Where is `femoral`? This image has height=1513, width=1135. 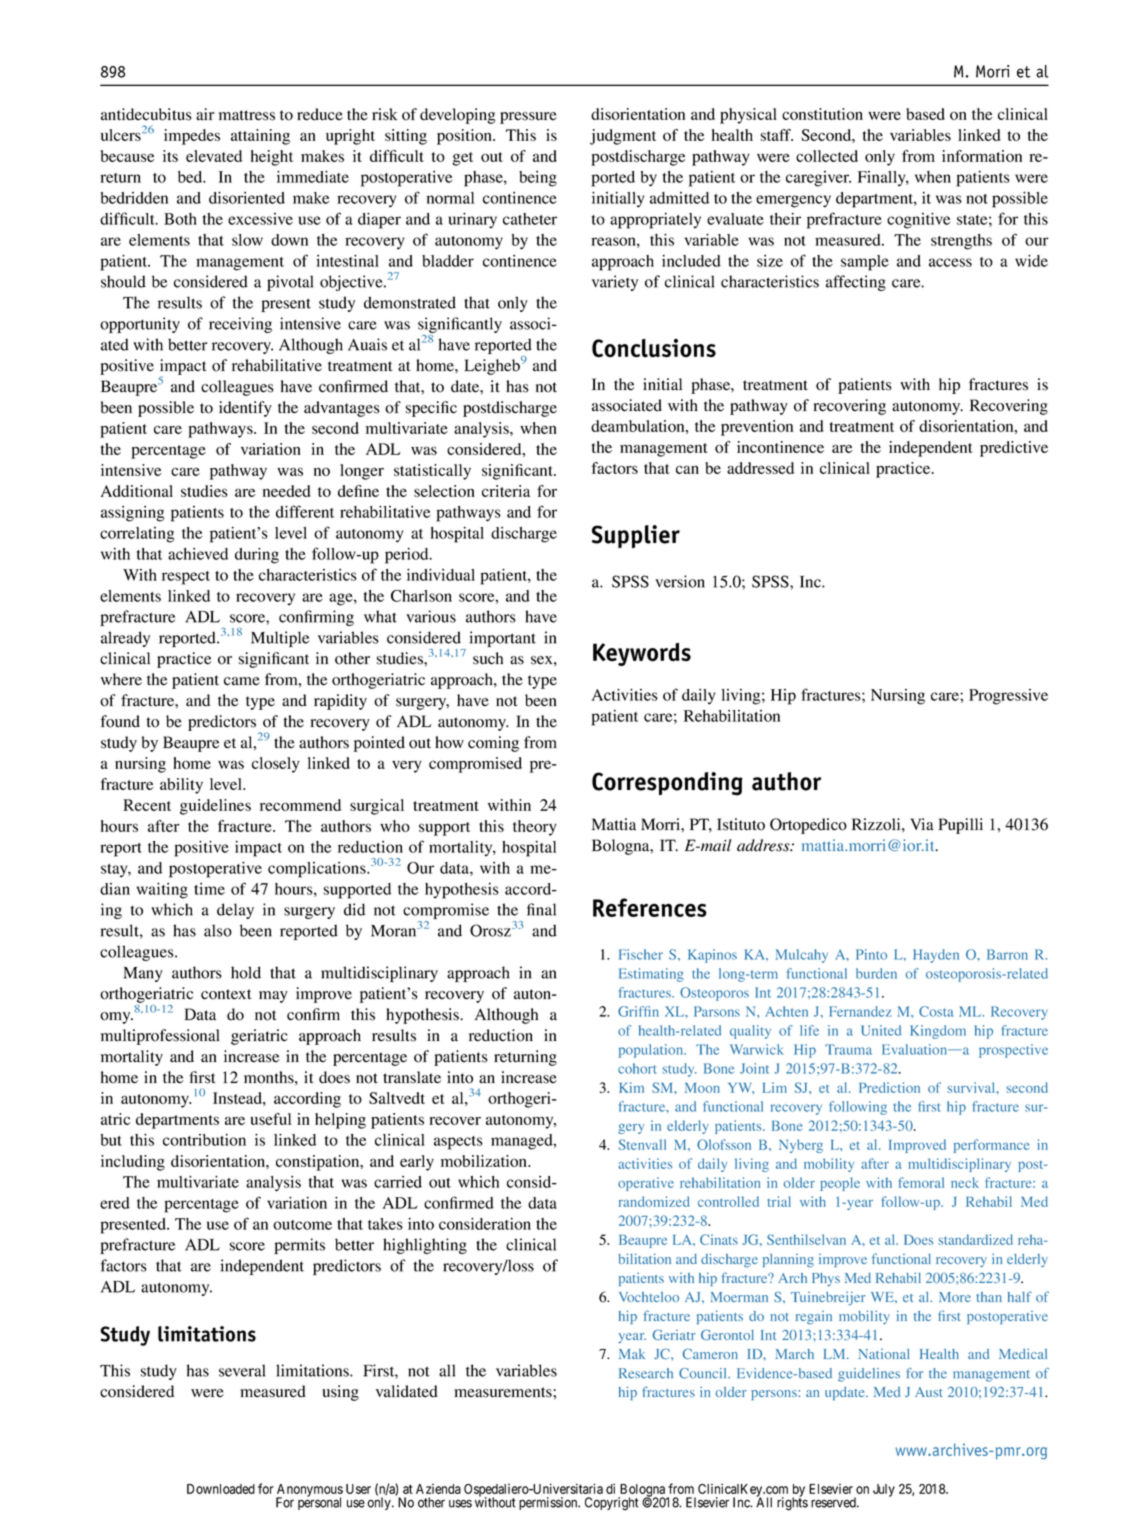 femoral is located at coordinates (921, 1182).
